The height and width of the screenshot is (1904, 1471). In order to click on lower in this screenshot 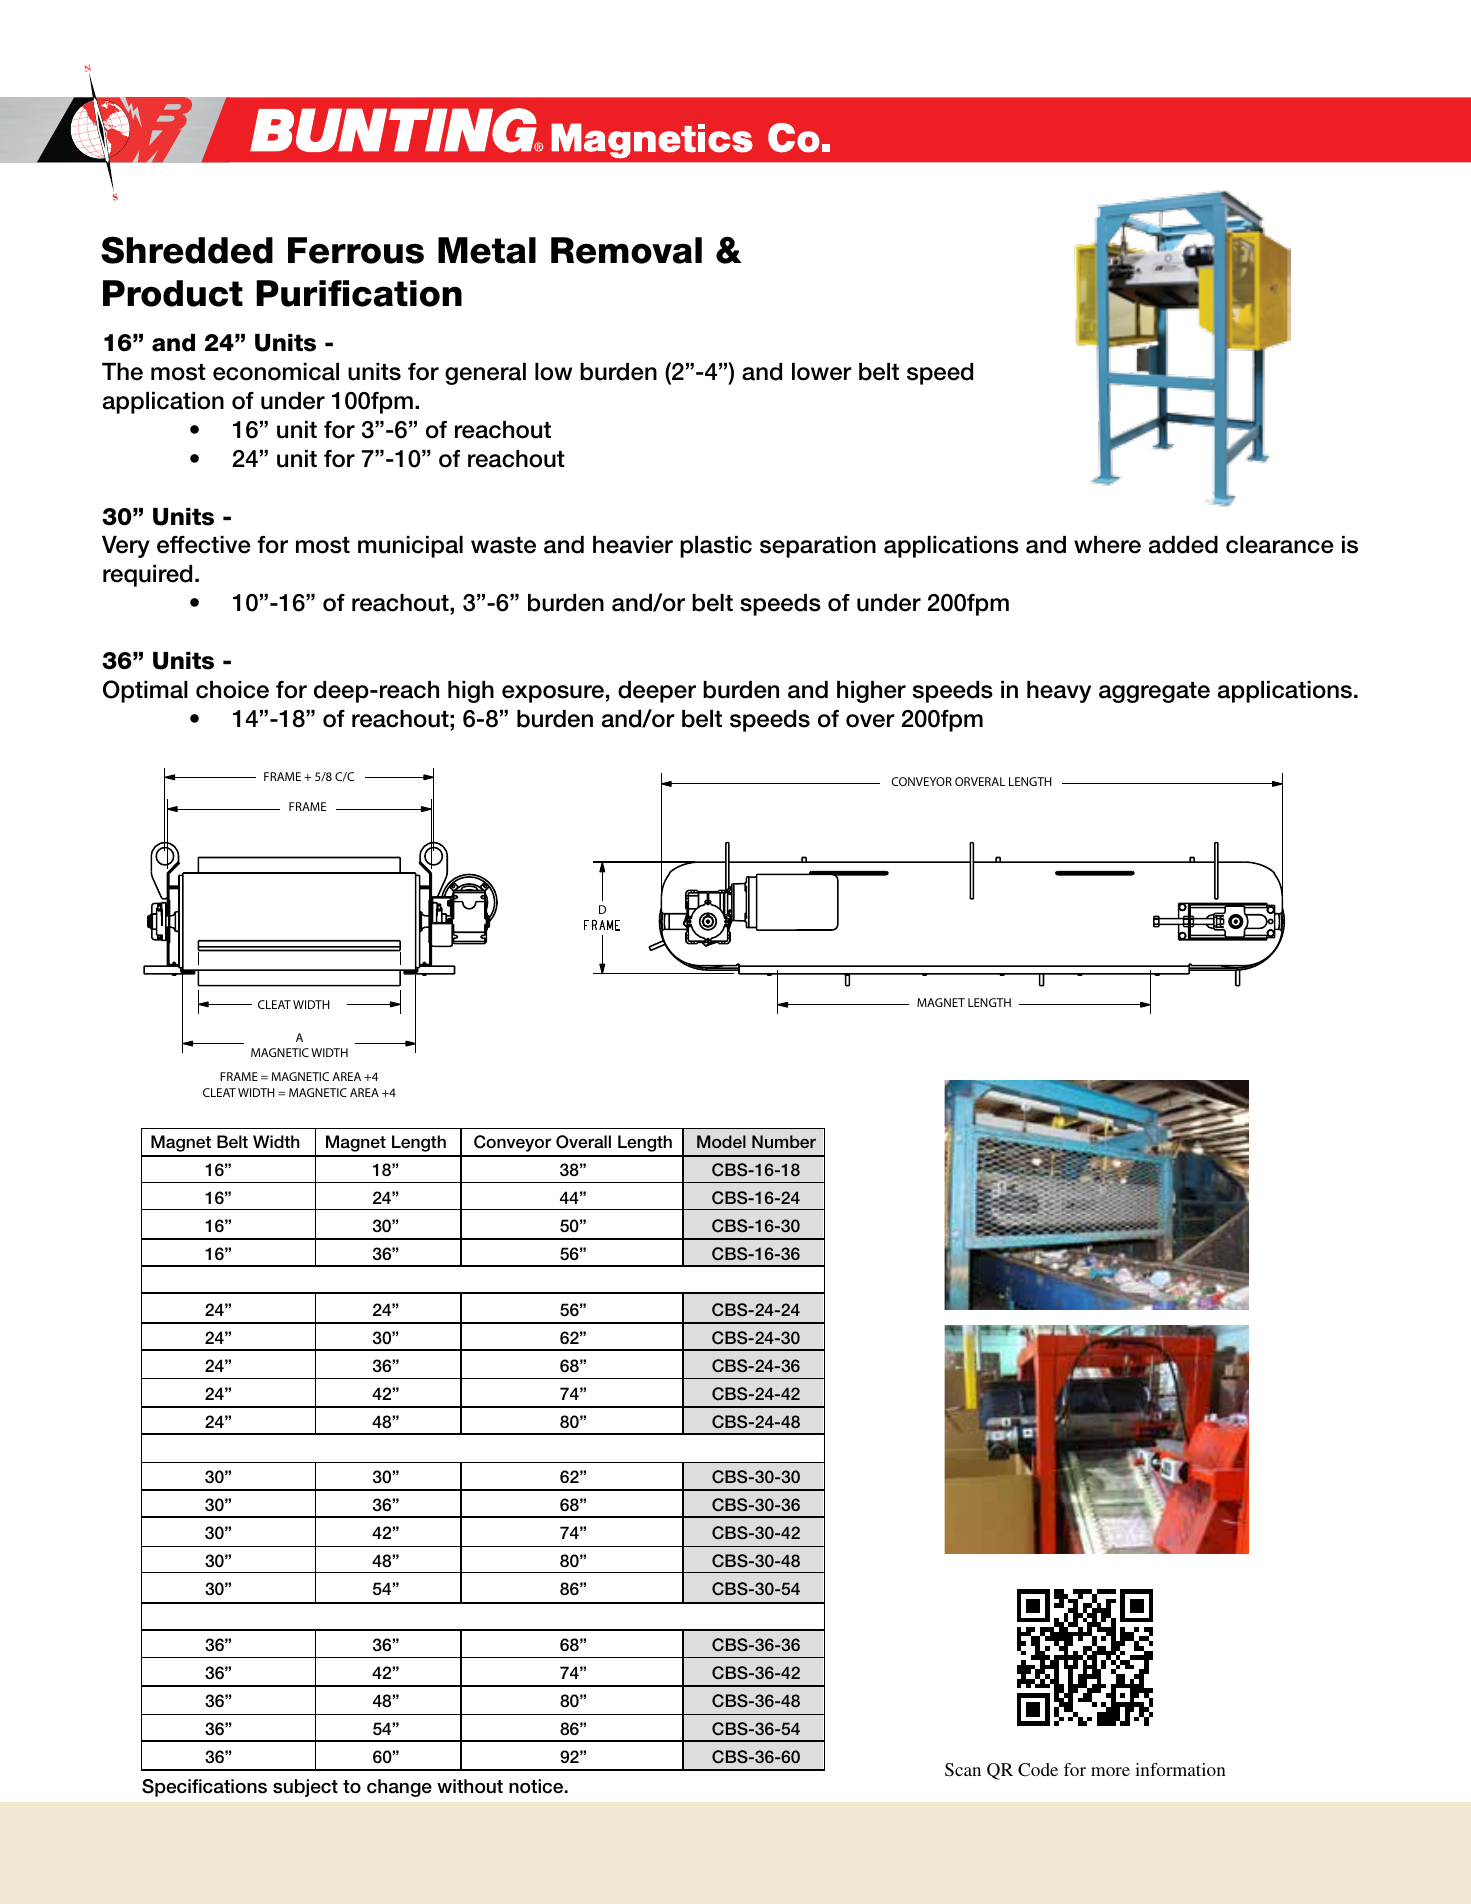, I will do `click(822, 372)`.
